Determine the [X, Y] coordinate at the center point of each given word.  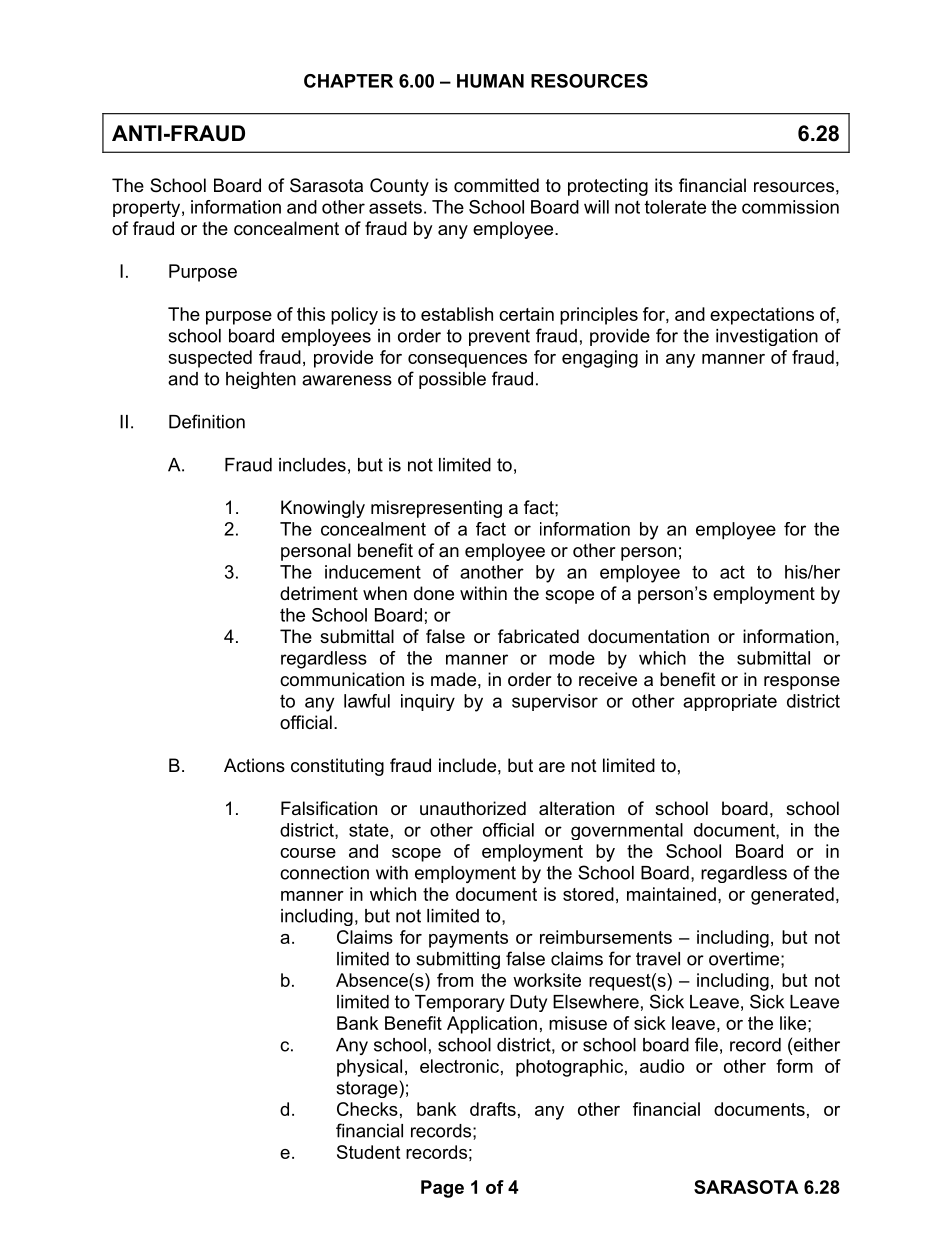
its [664, 185]
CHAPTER [348, 81]
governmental [627, 831]
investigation [767, 337]
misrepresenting [436, 509]
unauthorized [473, 808]
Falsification [329, 808]
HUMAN [490, 81]
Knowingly [323, 509]
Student [368, 1152]
